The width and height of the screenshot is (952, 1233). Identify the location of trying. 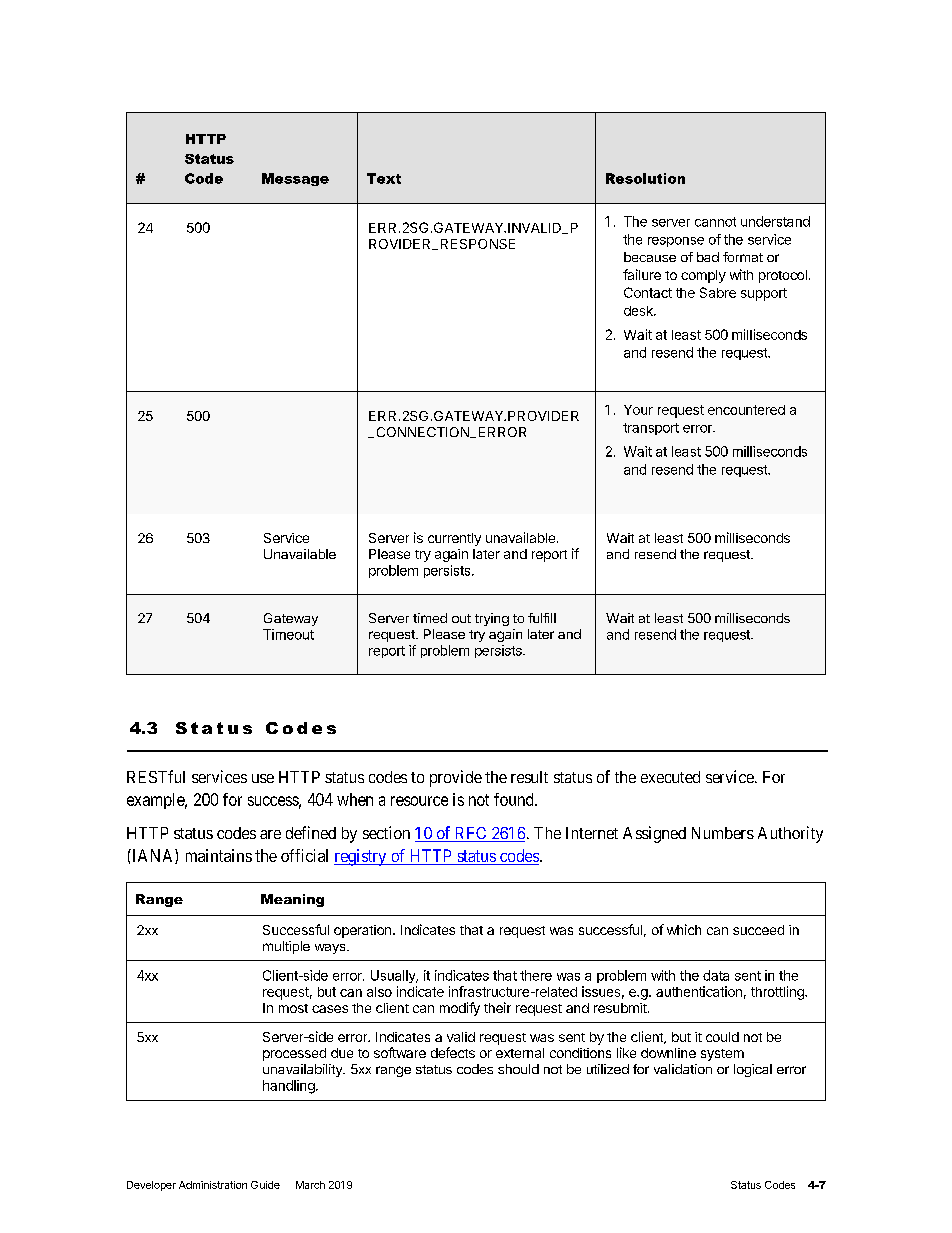
(492, 619).
